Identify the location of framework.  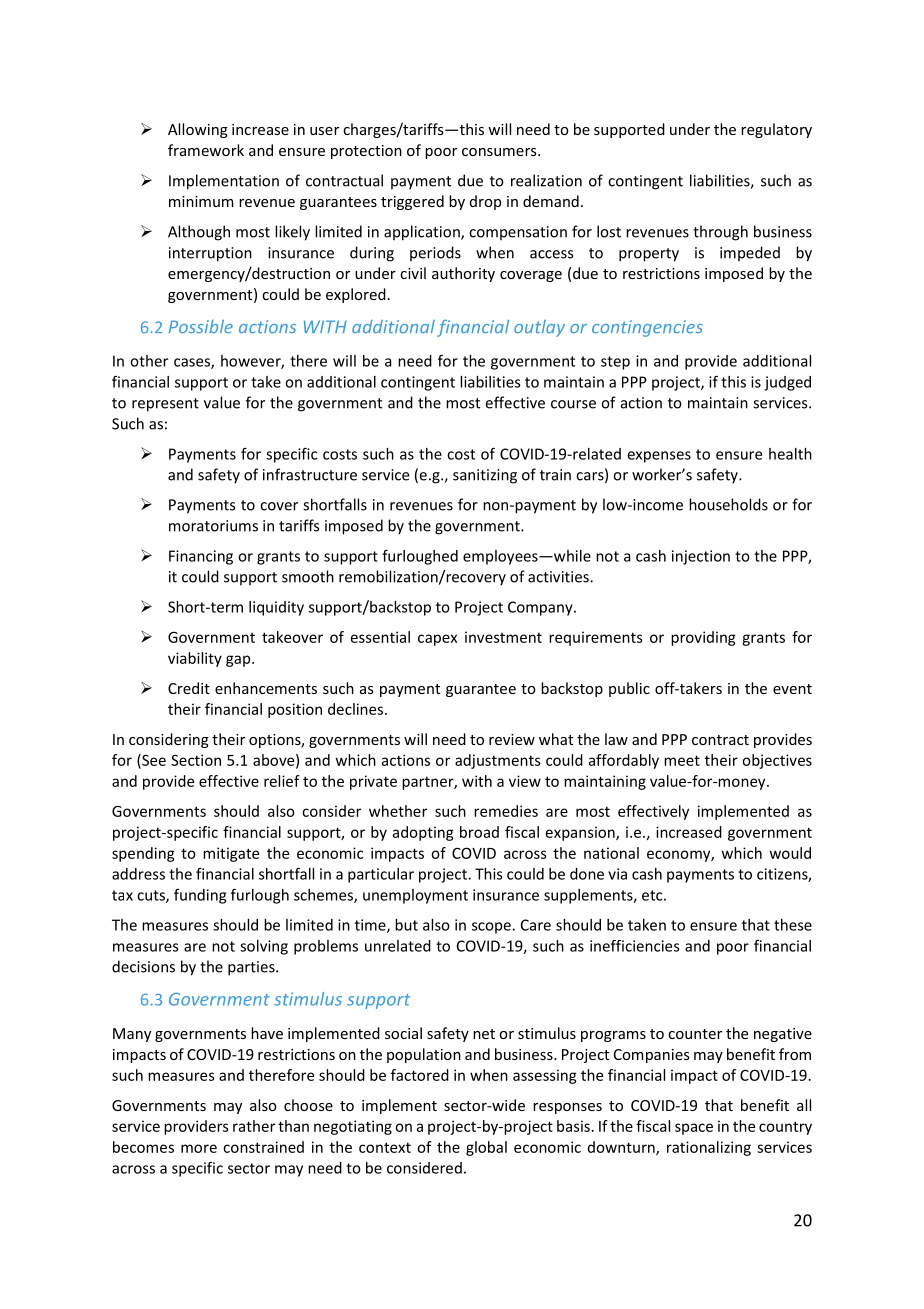
(206, 150).
